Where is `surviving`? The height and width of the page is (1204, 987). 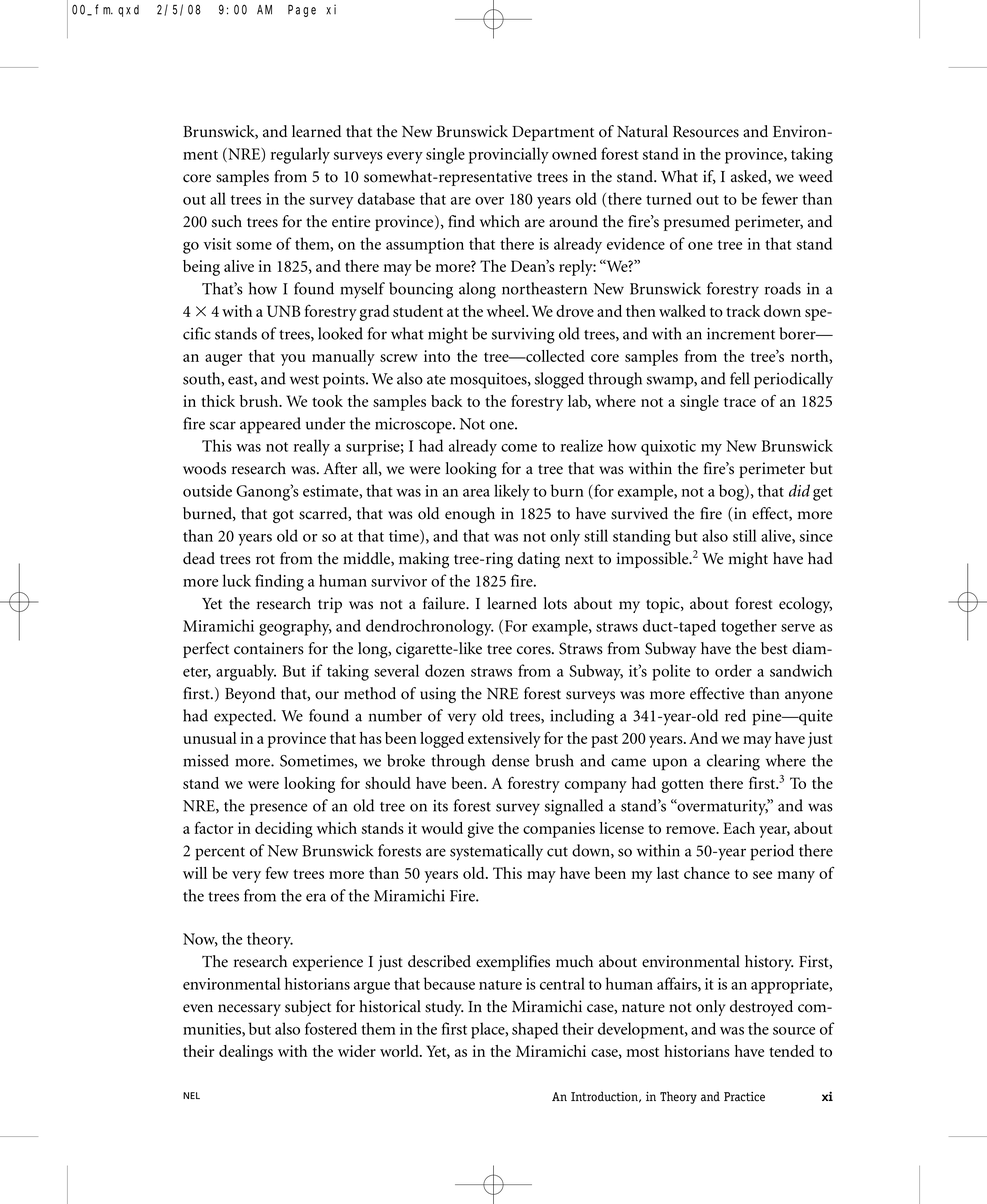
surviving is located at coordinates (523, 336).
